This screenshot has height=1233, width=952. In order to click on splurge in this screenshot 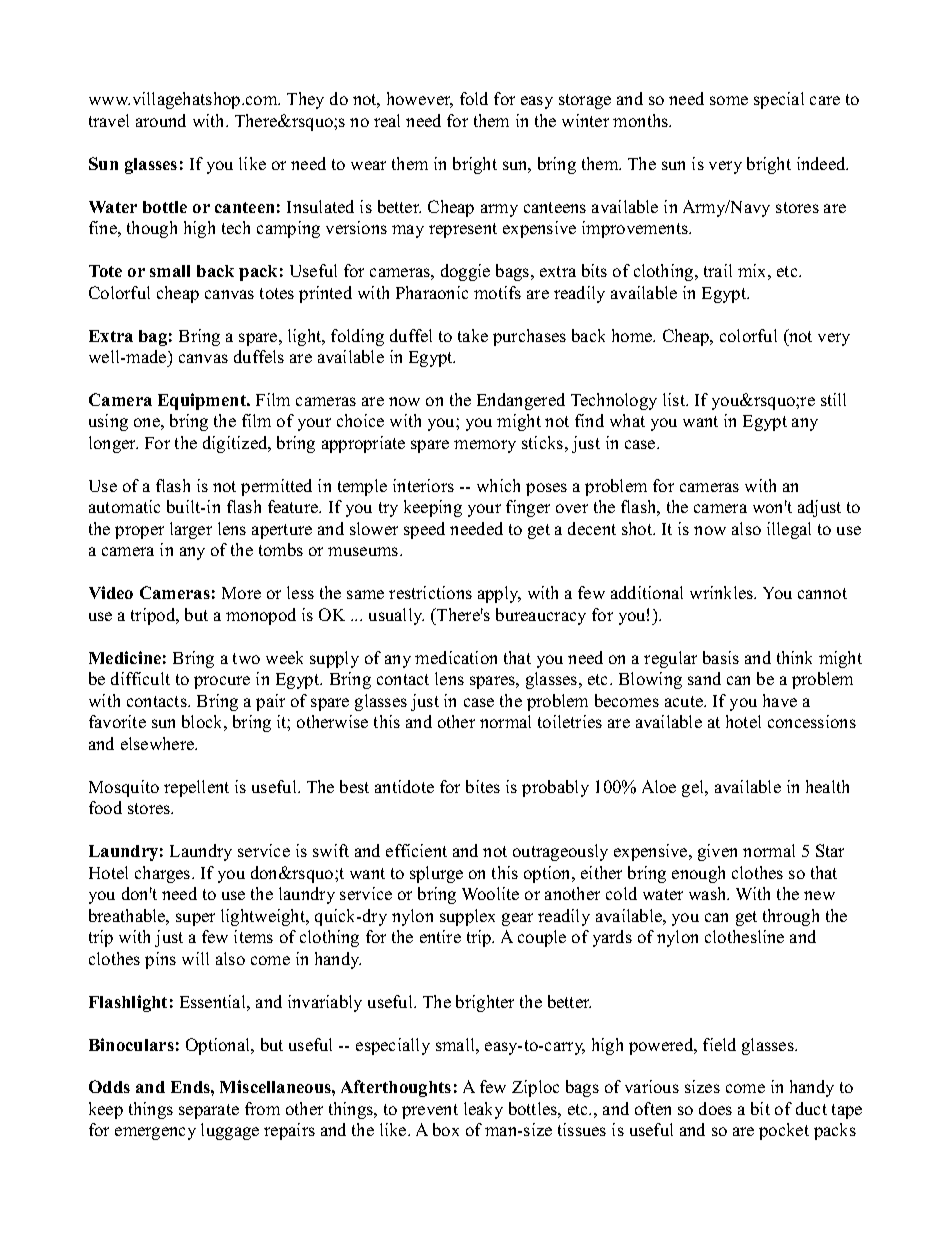, I will do `click(436, 874)`.
